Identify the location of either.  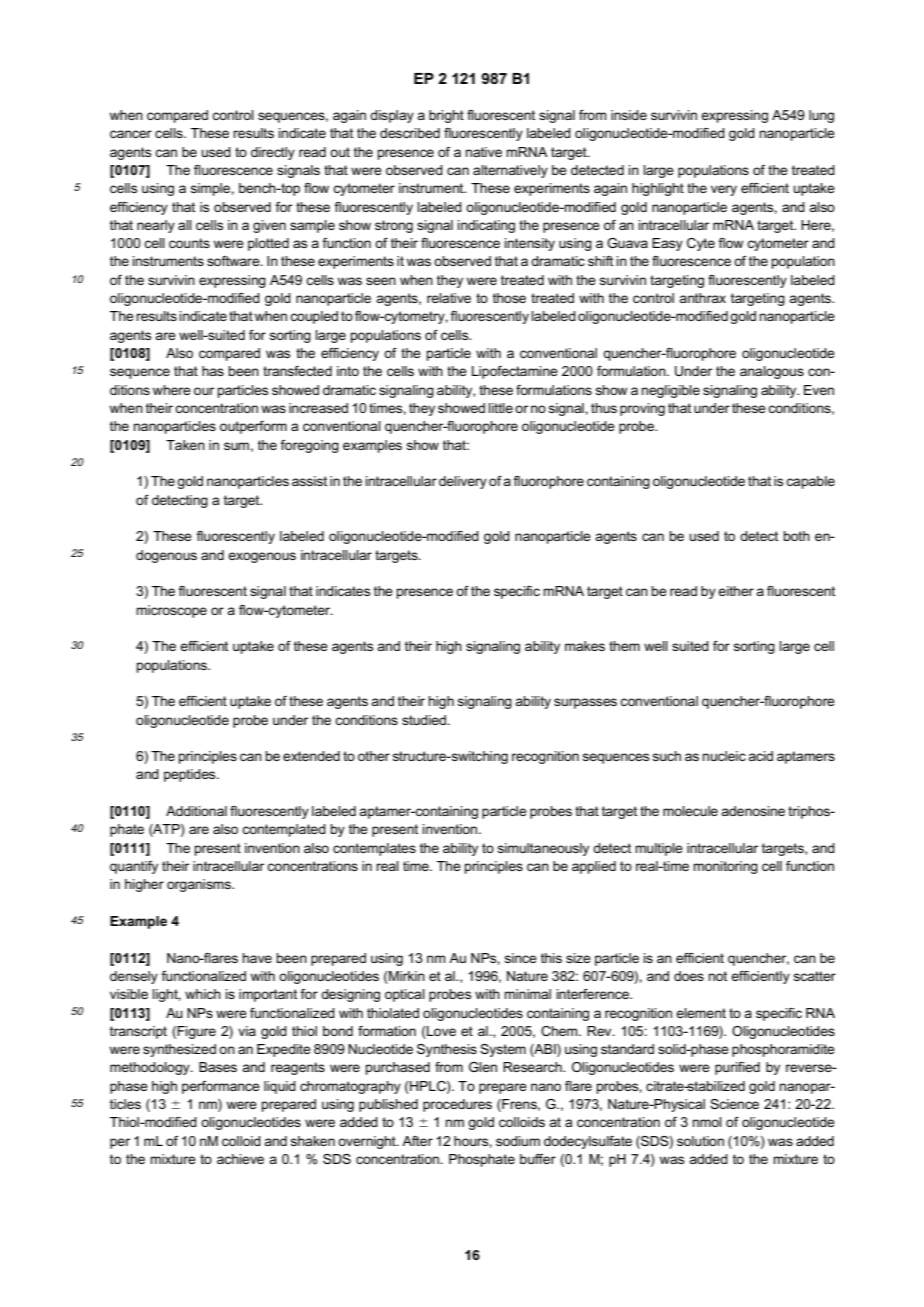
(736, 591).
